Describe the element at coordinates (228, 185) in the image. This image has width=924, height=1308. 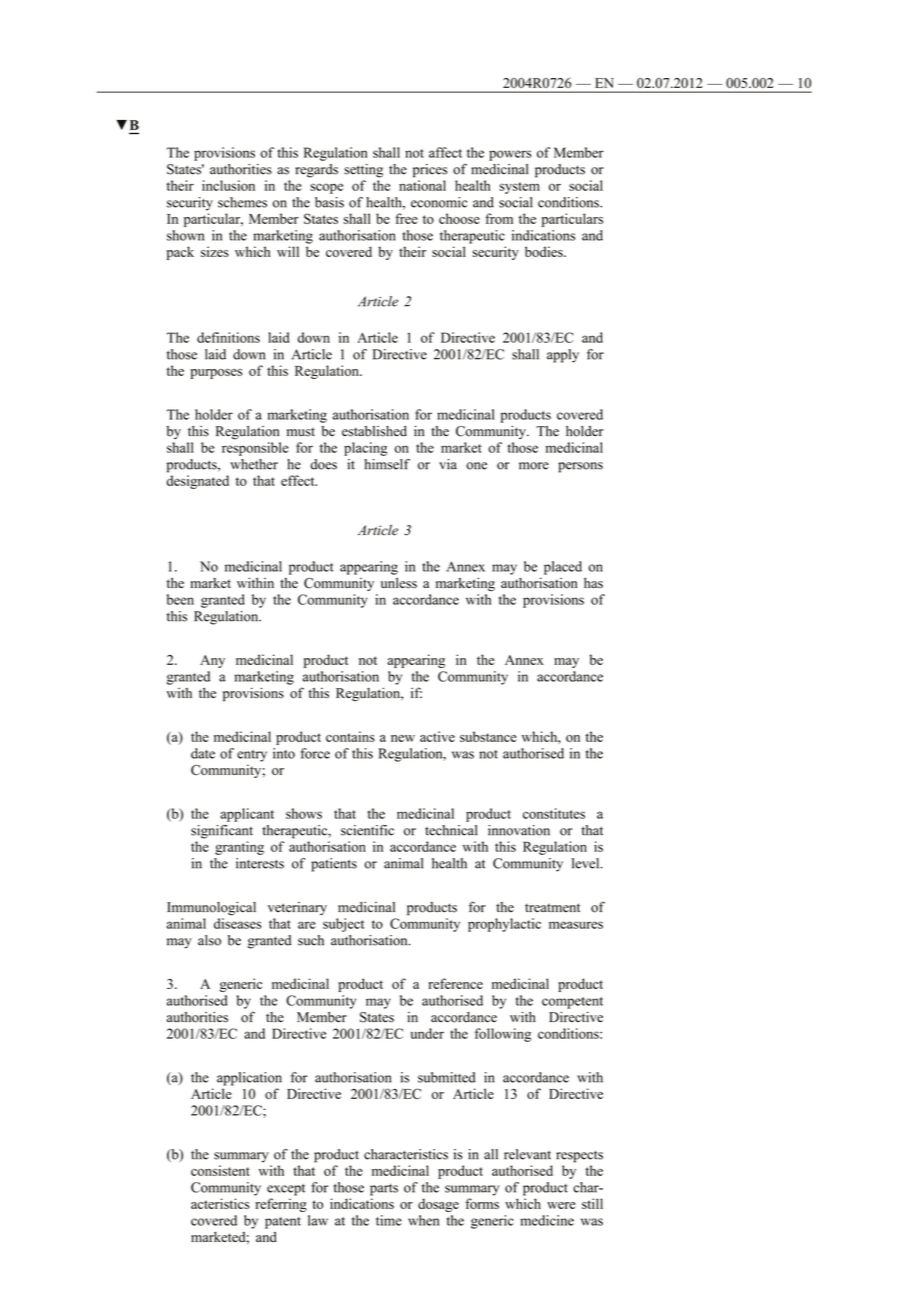
I see `inclusion` at that location.
